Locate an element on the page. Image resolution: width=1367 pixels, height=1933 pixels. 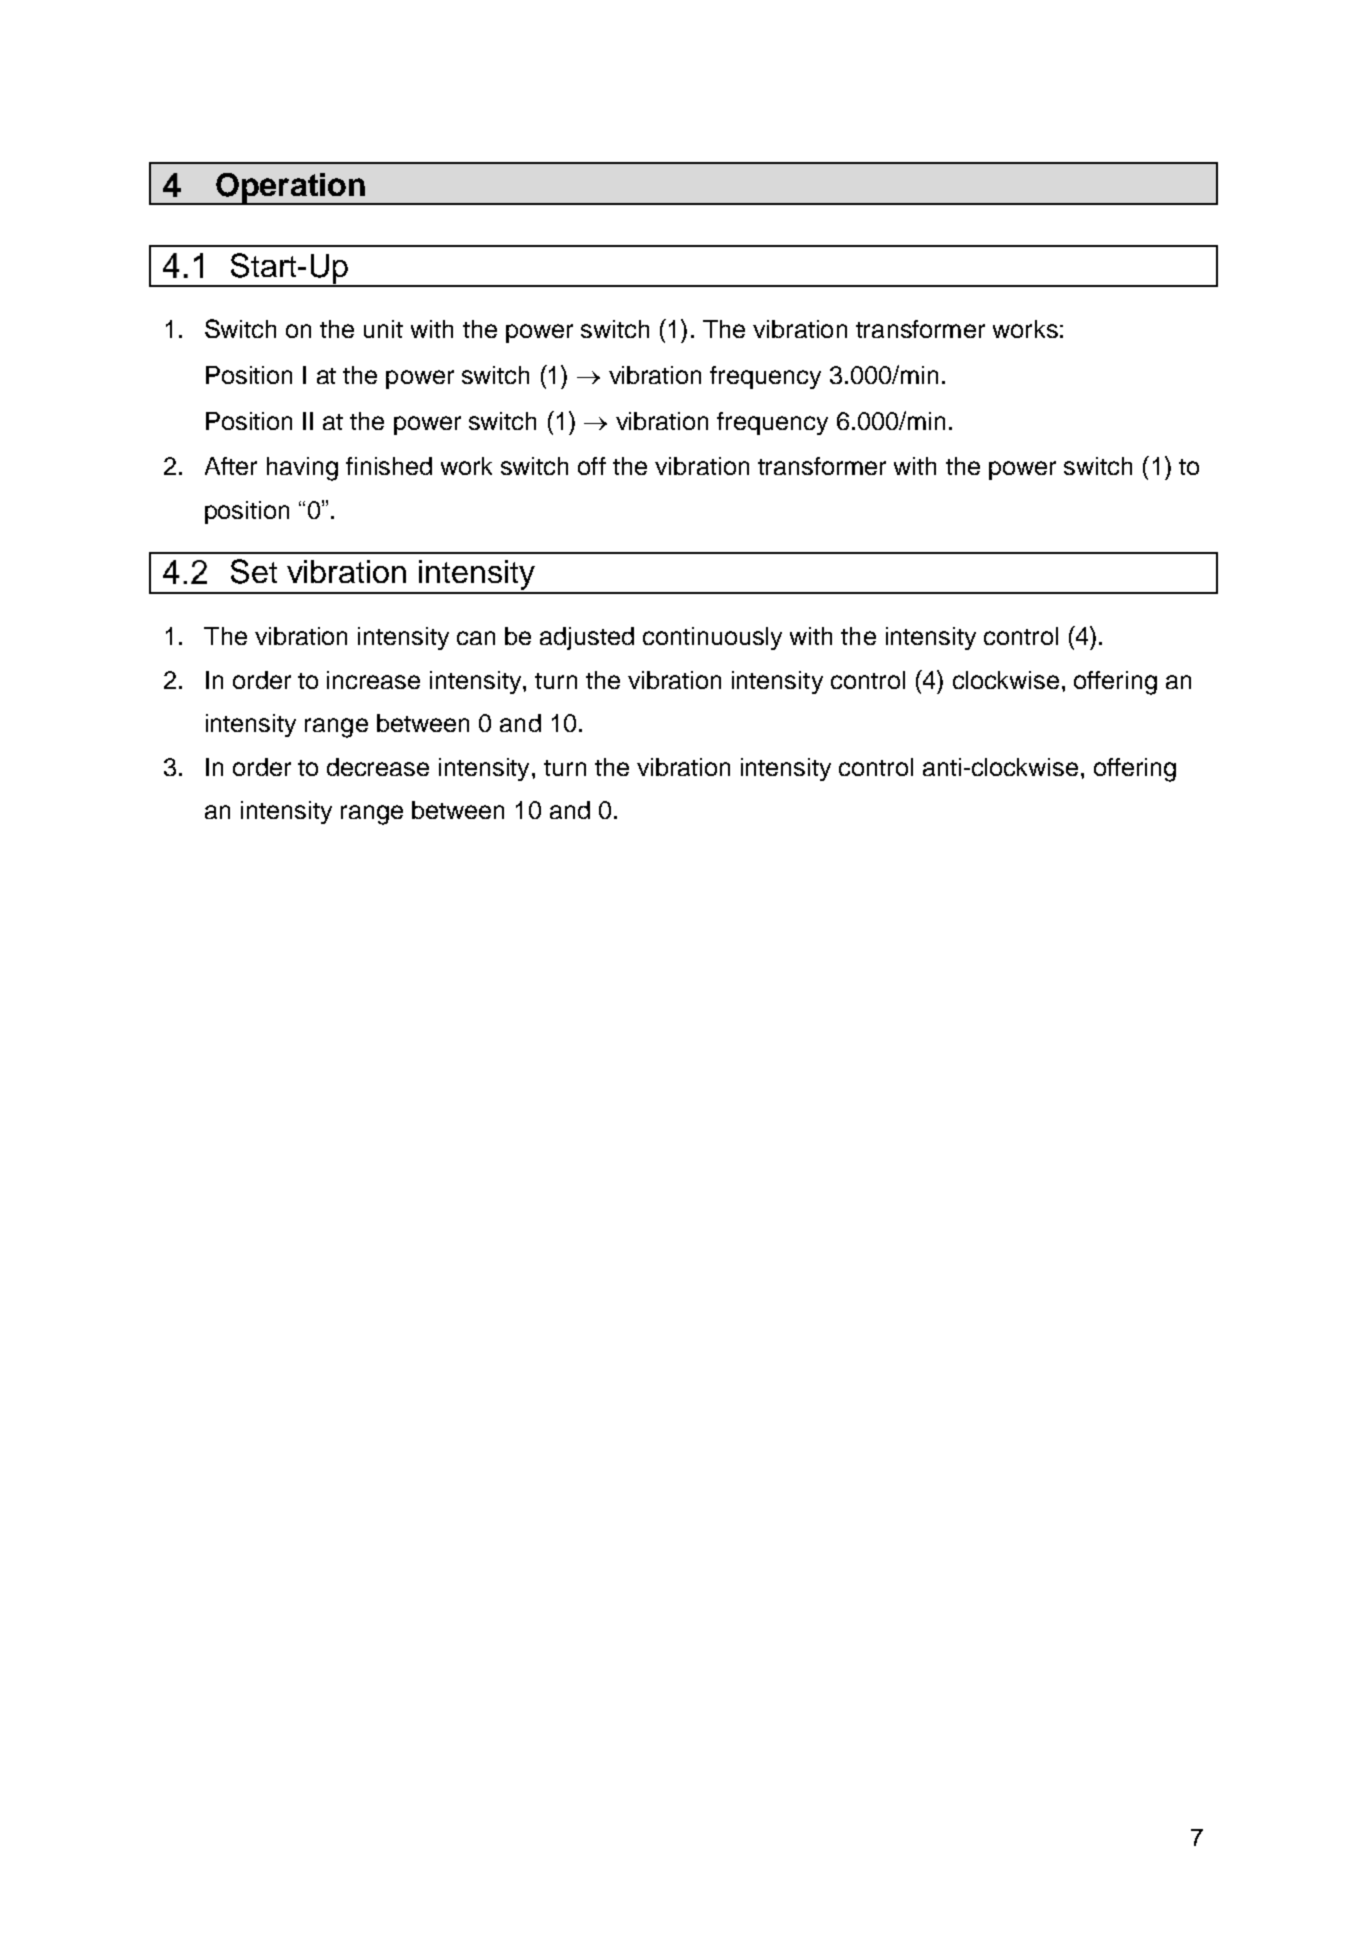
continuously is located at coordinates (712, 638).
